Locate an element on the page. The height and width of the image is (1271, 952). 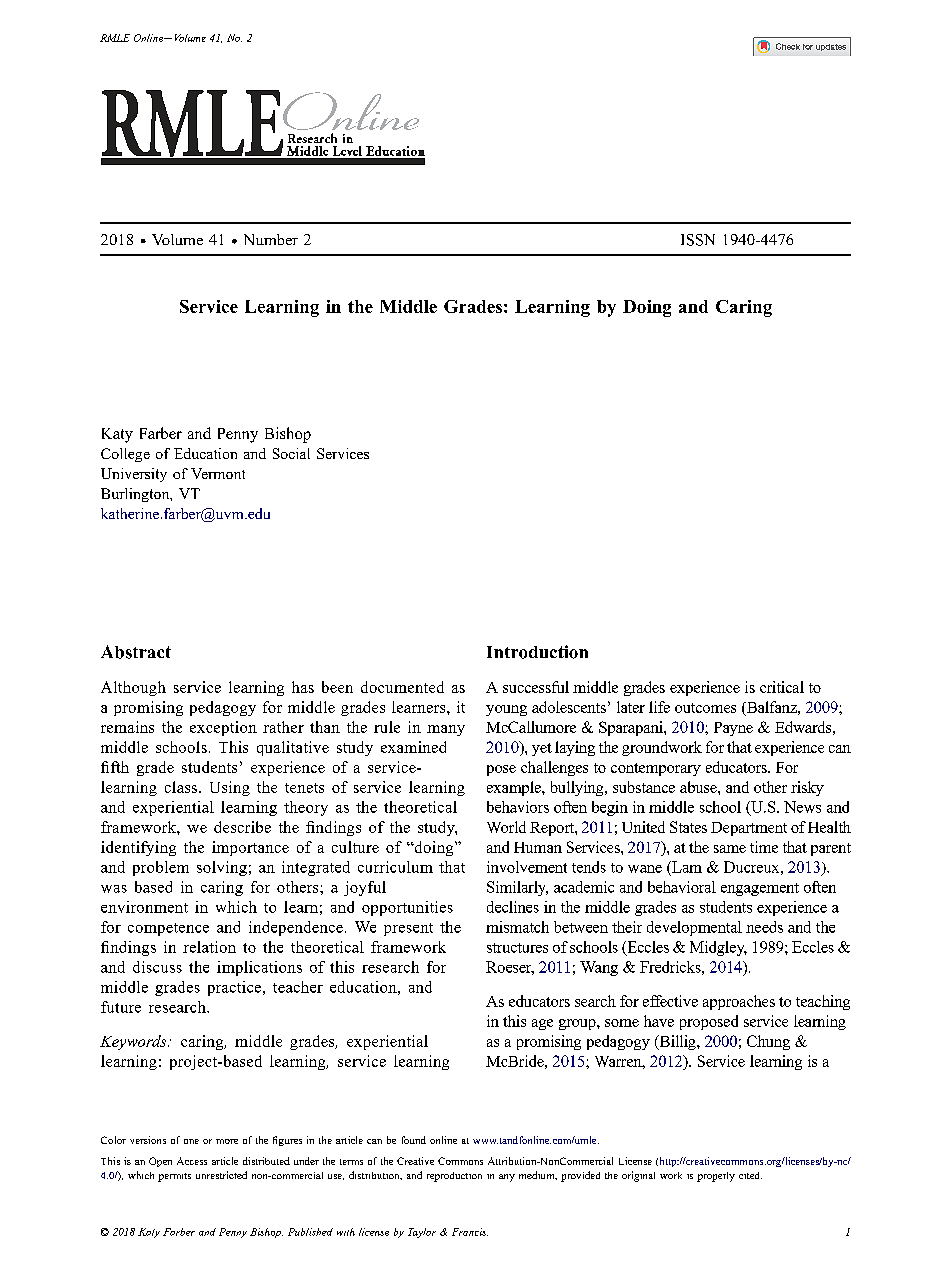
Number is located at coordinates (271, 239).
